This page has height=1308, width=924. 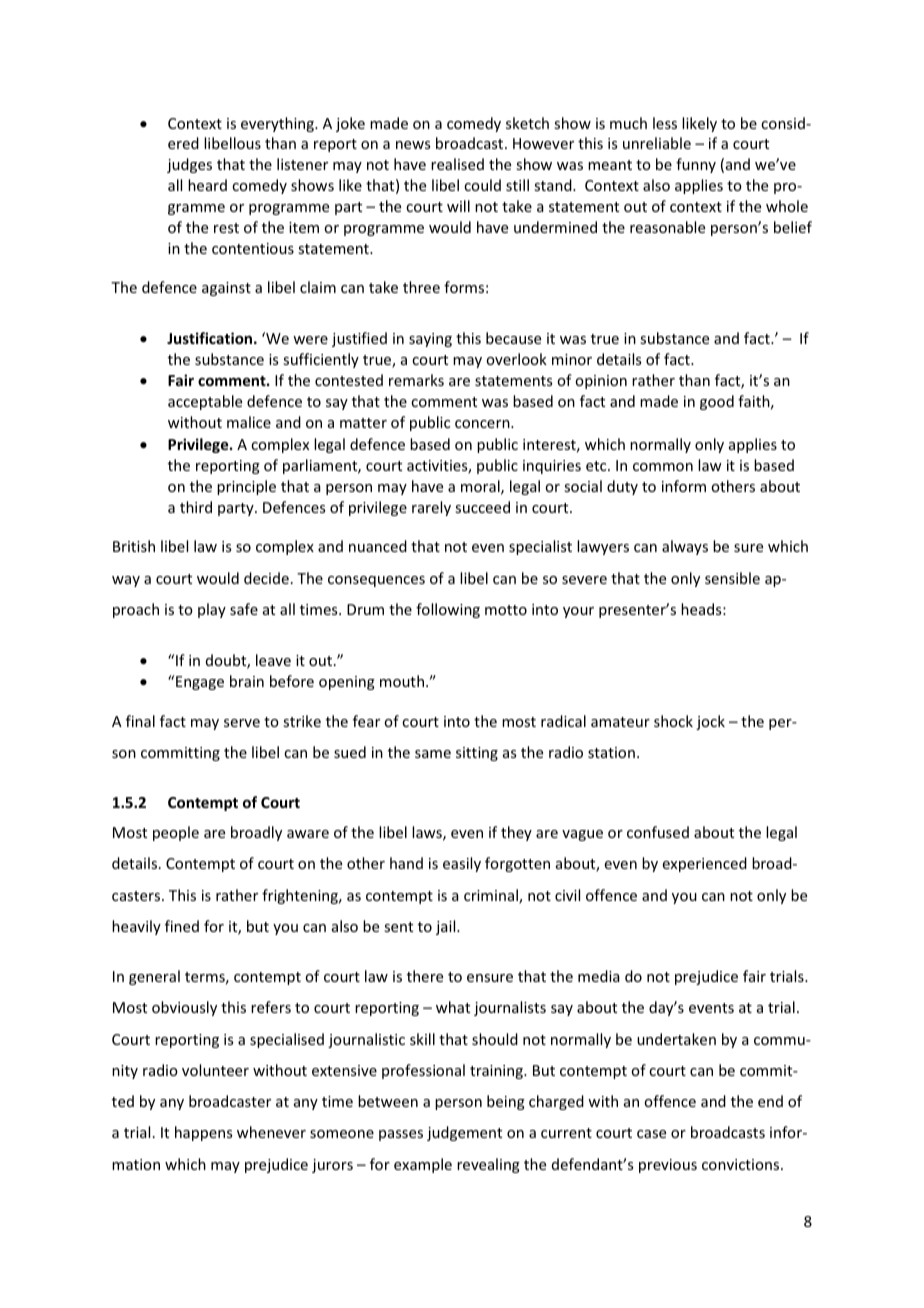 What do you see at coordinates (448, 610) in the page?
I see `following` at bounding box center [448, 610].
